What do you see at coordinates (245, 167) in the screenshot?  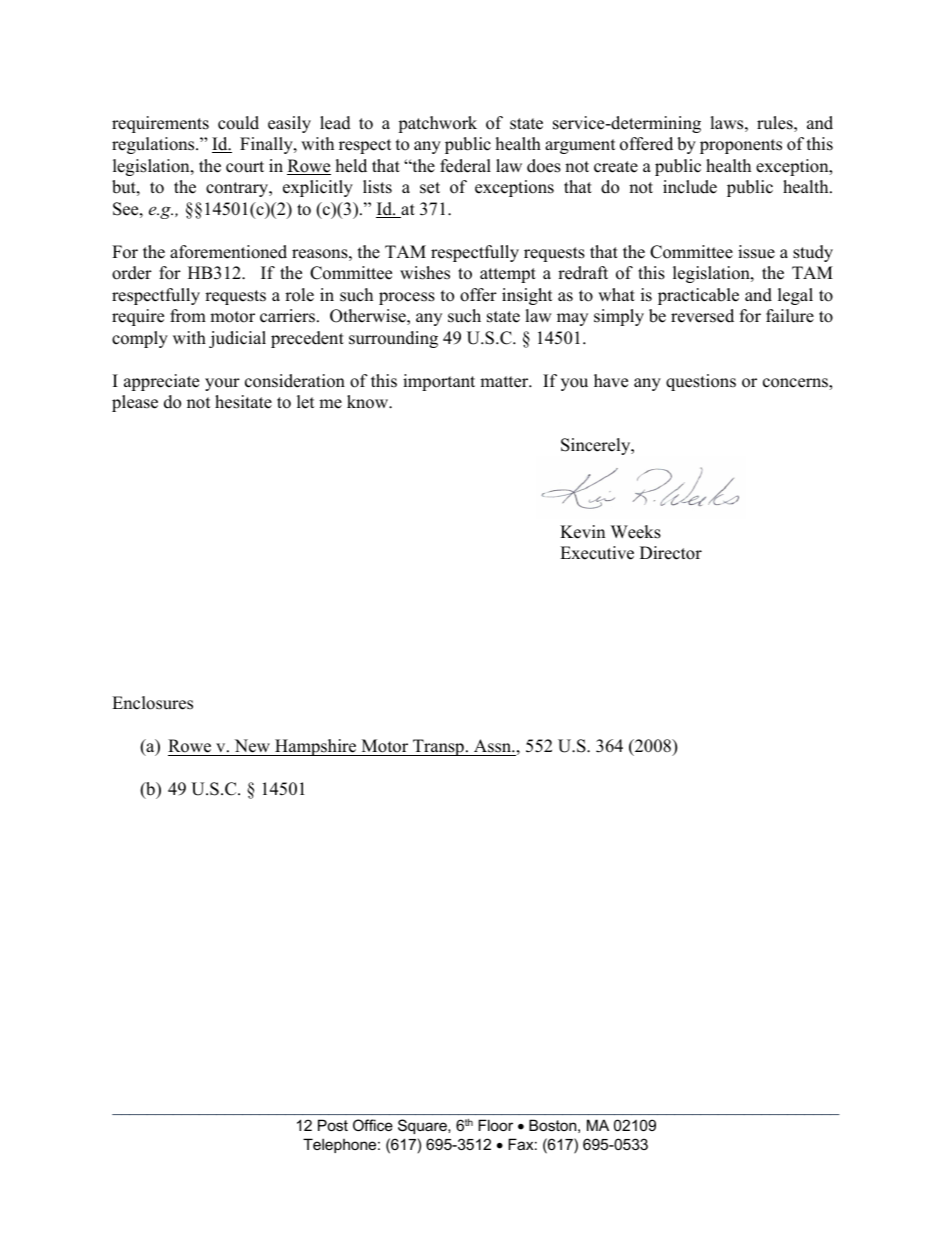 I see `court` at bounding box center [245, 167].
